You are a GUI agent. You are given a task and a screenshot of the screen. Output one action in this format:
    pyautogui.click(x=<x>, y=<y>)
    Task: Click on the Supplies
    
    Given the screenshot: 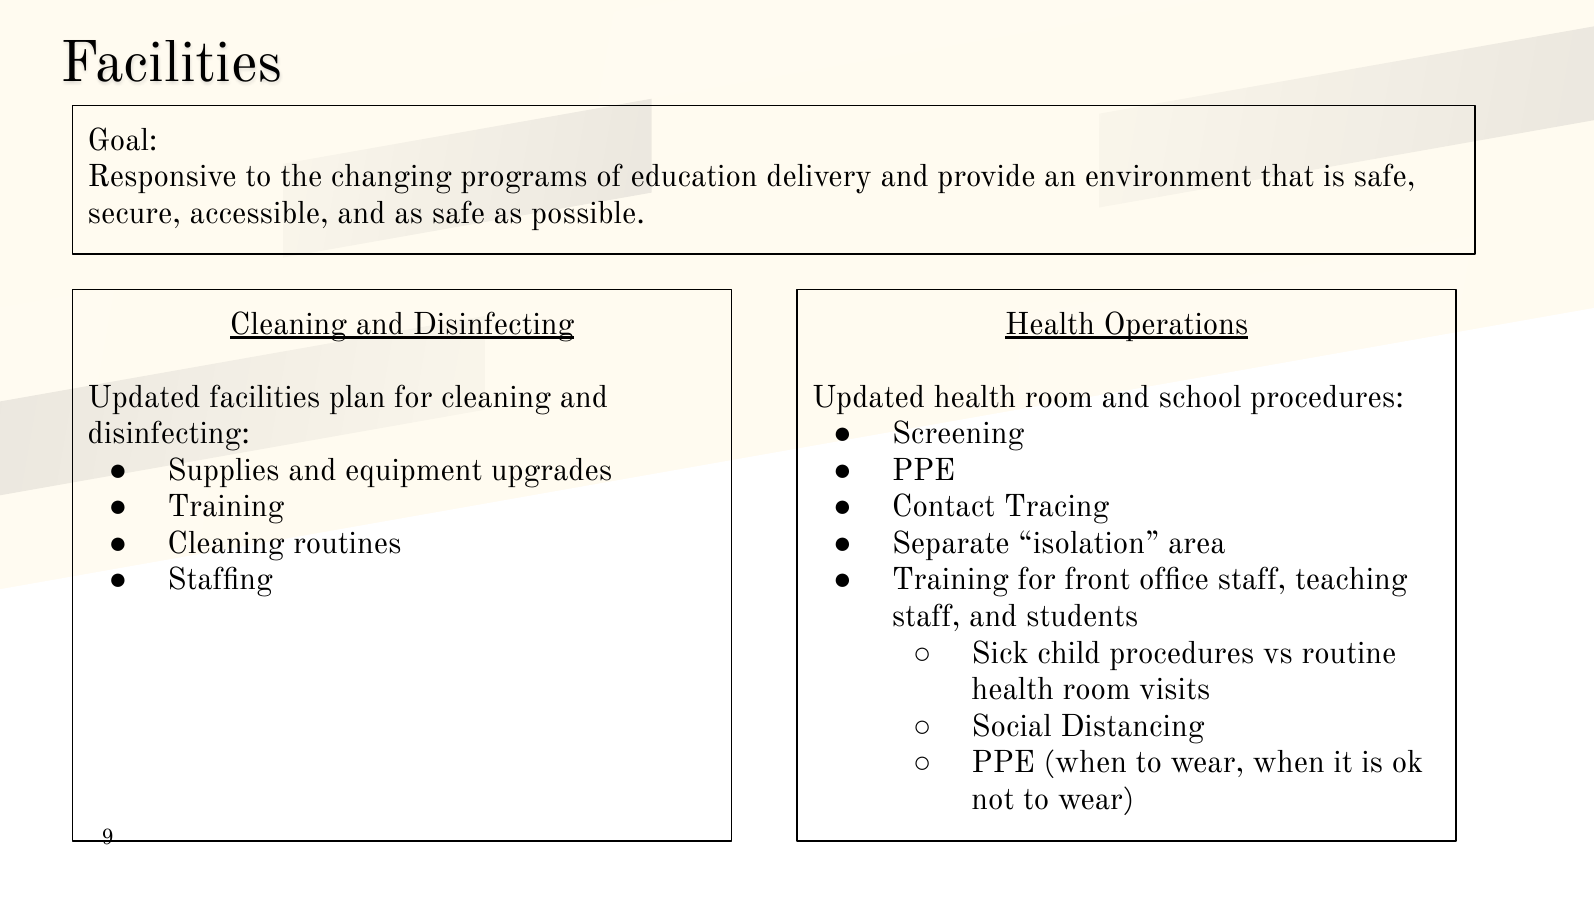 What is the action you would take?
    pyautogui.click(x=224, y=472)
